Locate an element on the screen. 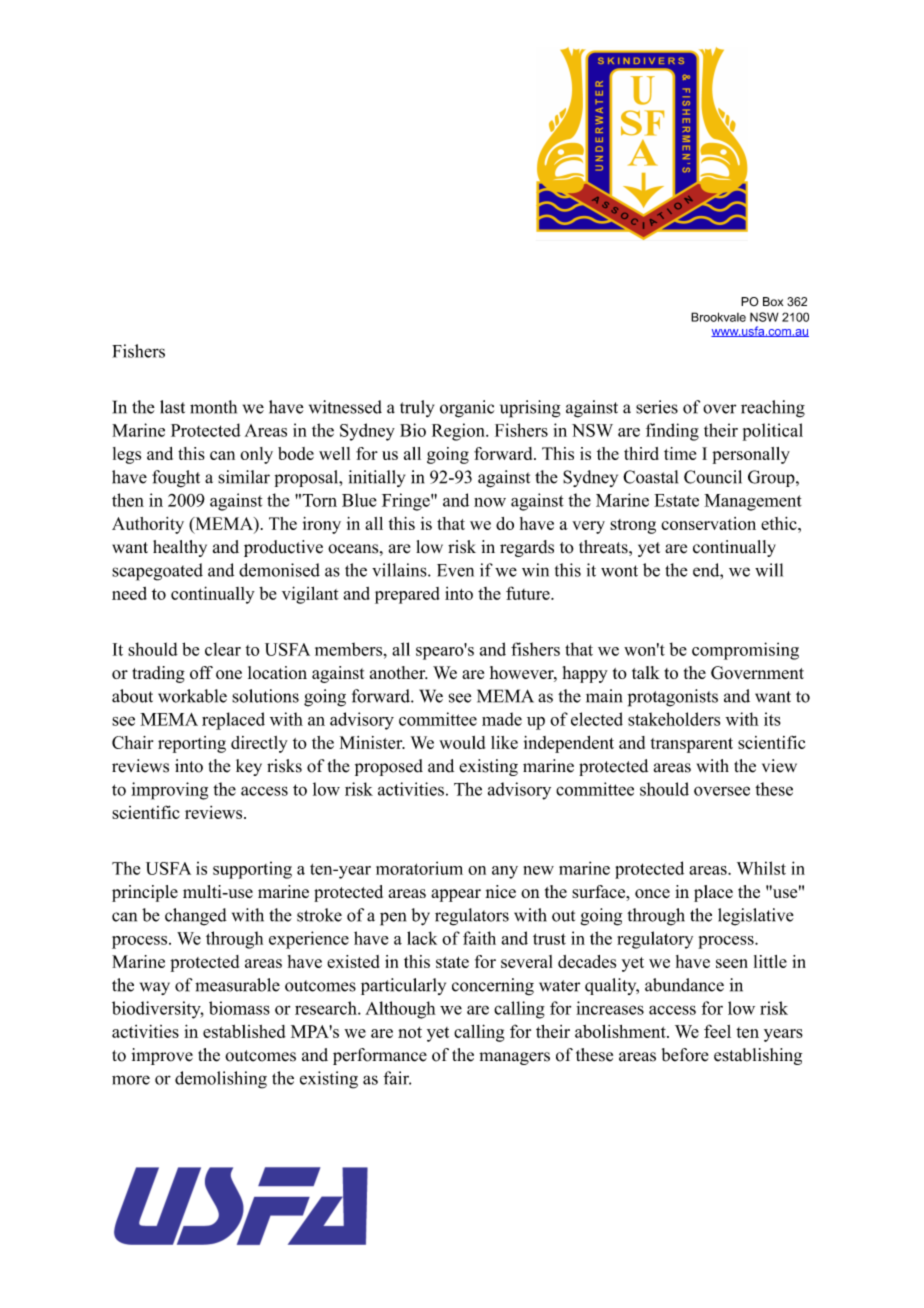 The width and height of the screenshot is (924, 1308). workable is located at coordinates (192, 696).
